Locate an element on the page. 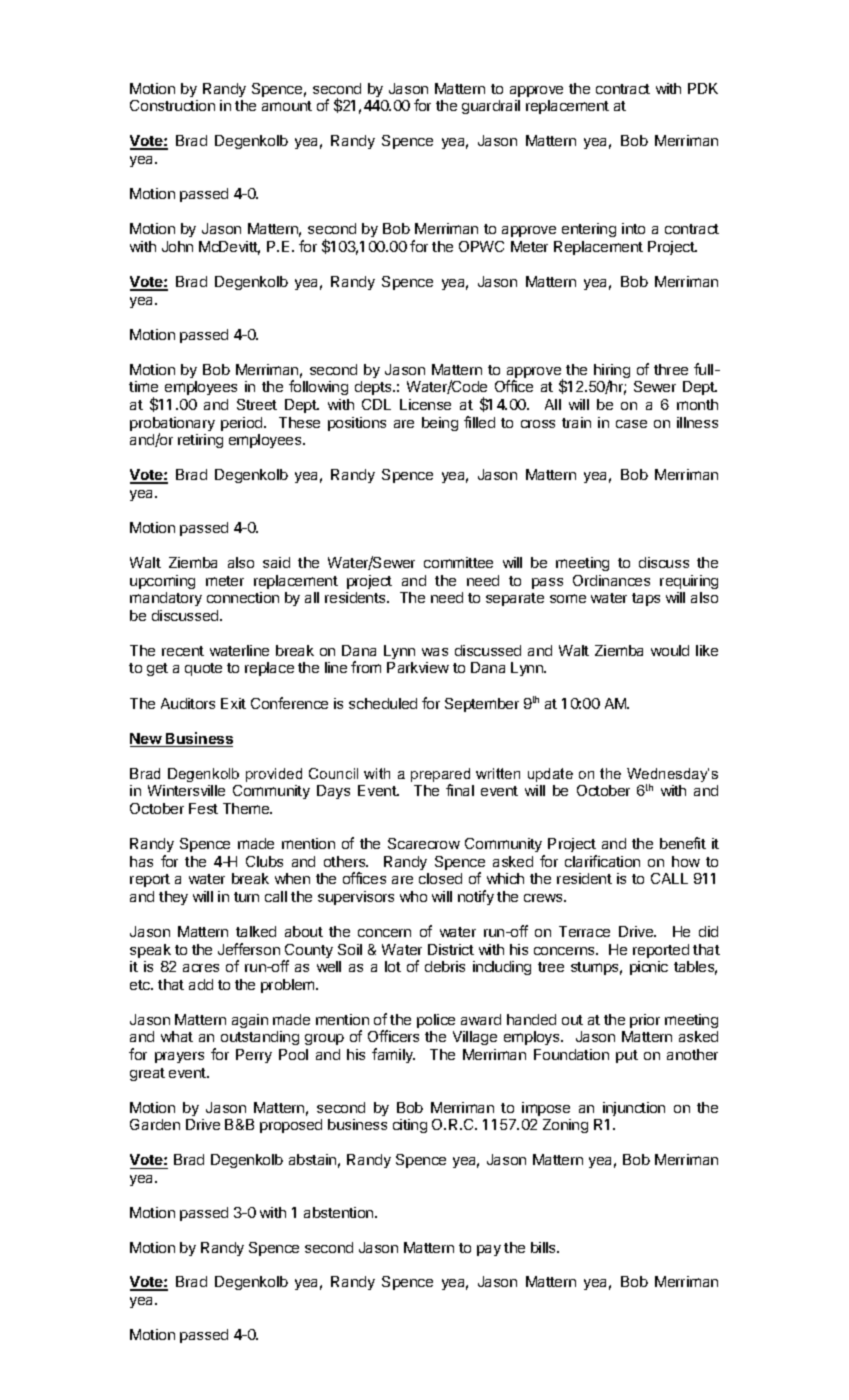 This document has height=1400, width=849. pay is located at coordinates (489, 1250).
